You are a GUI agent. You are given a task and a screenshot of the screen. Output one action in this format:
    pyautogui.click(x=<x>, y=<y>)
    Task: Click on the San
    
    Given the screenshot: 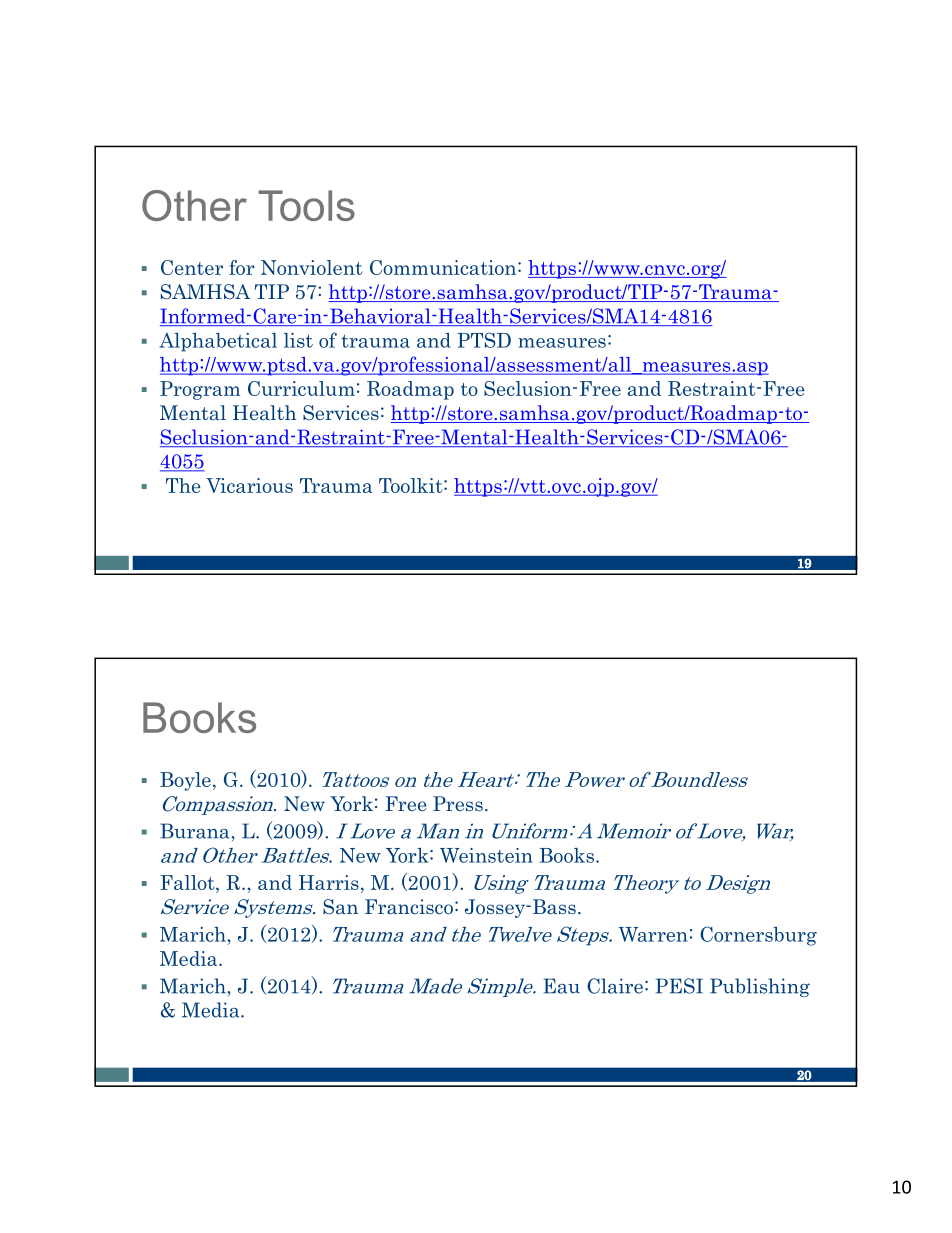 What is the action you would take?
    pyautogui.click(x=340, y=907)
